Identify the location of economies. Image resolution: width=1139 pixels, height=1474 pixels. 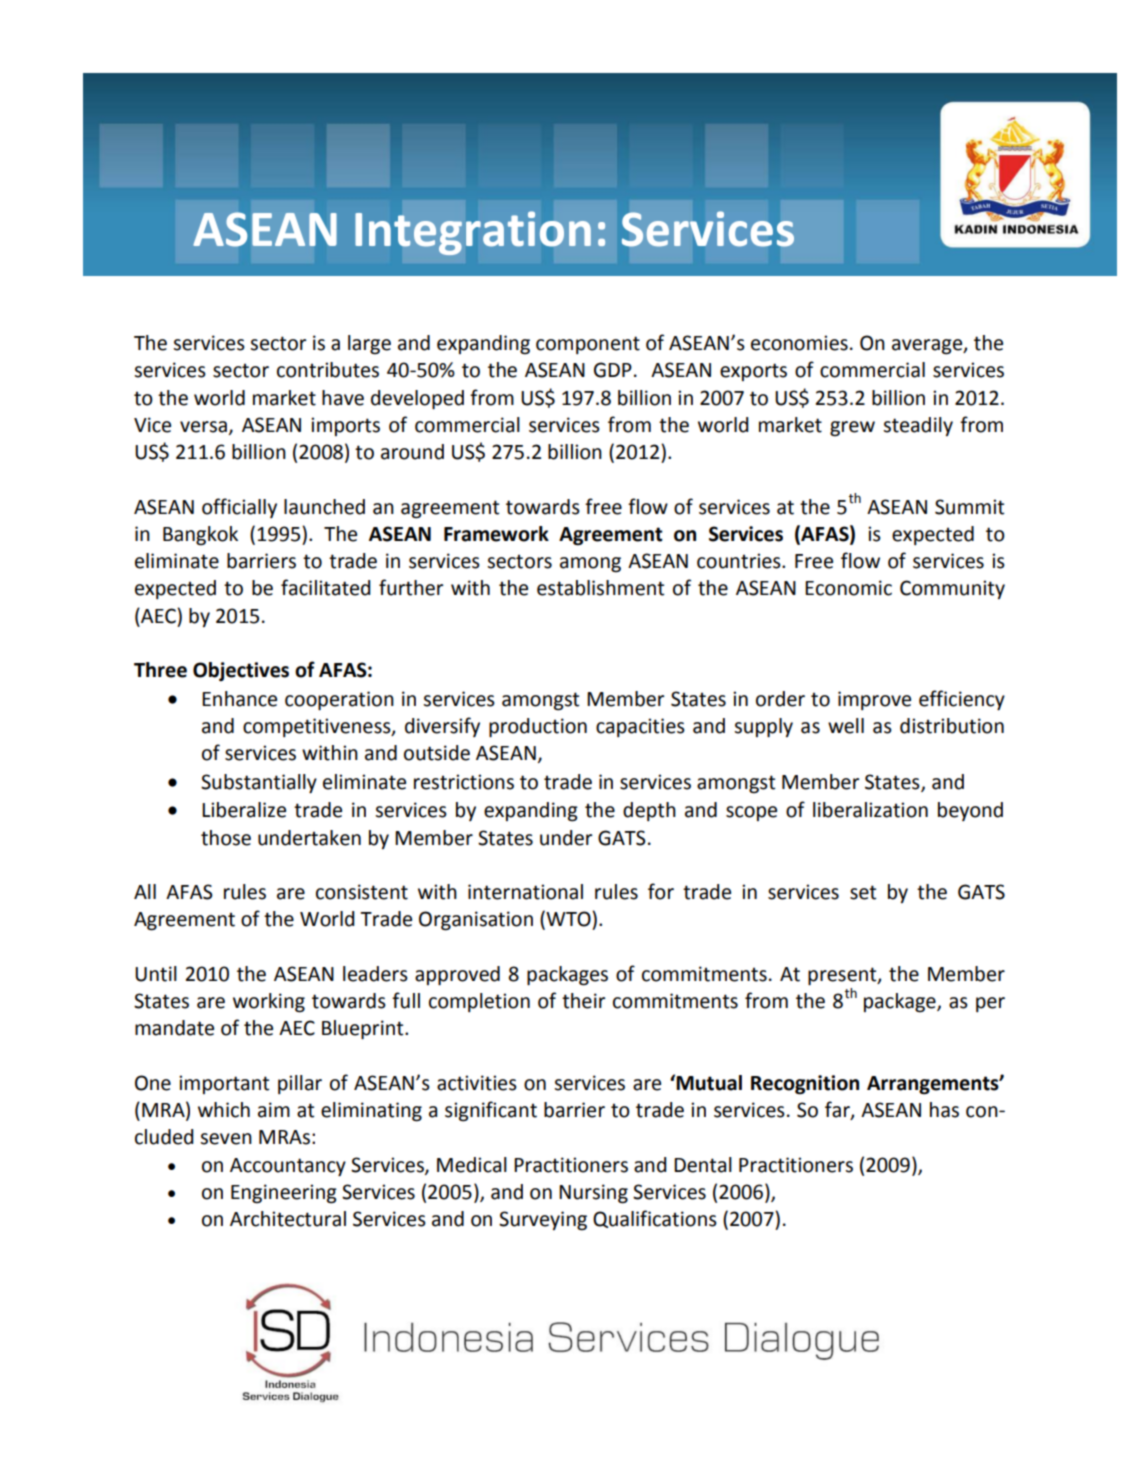
(799, 343).
